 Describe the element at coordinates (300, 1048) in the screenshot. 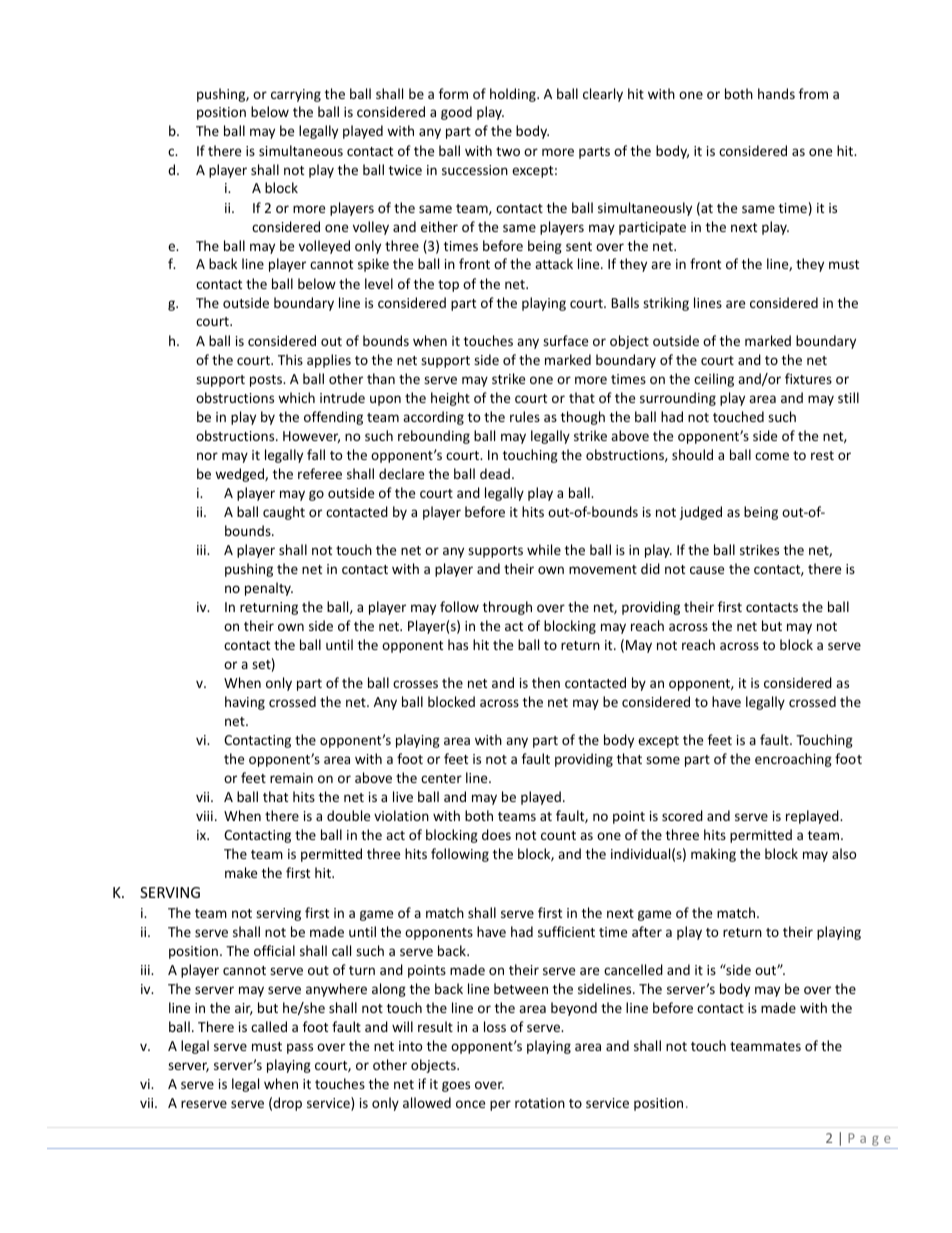

I see `pass` at that location.
